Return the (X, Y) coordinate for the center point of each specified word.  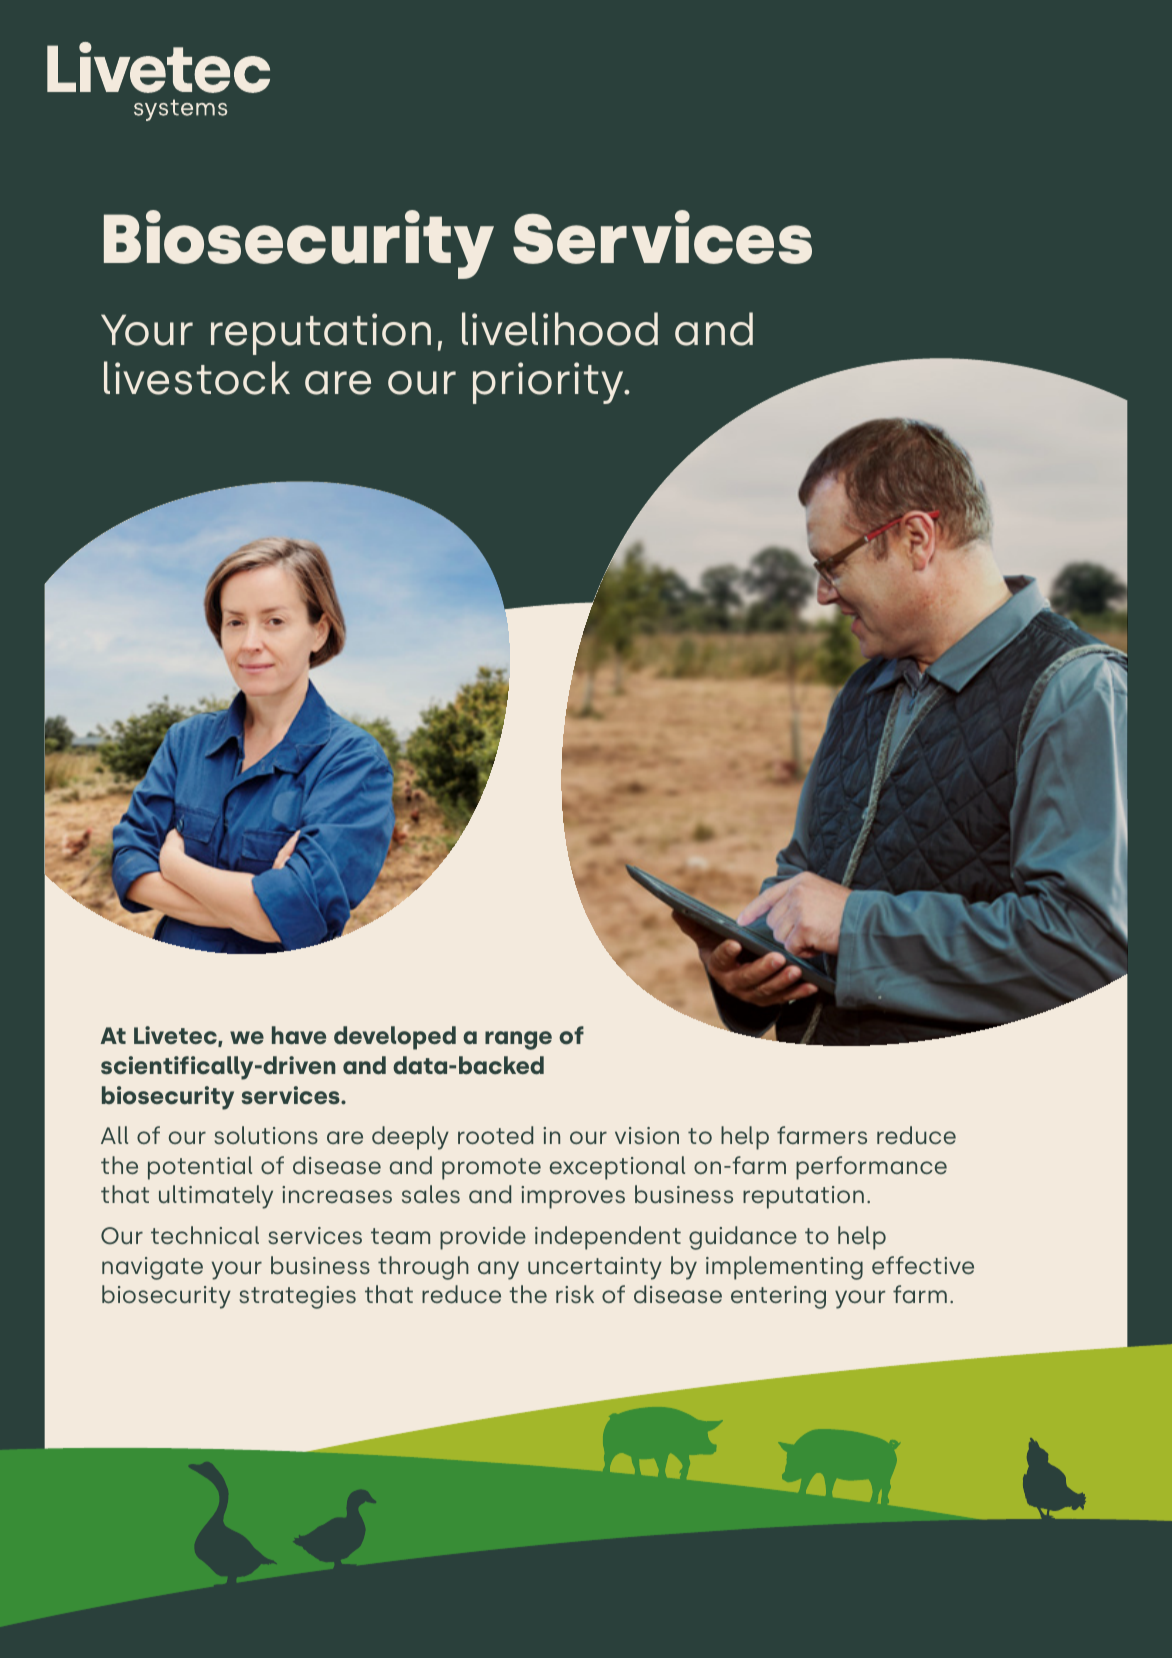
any (498, 1270)
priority (549, 383)
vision (647, 1135)
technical (205, 1235)
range (518, 1040)
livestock (197, 378)
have (299, 1035)
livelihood (560, 329)
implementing (784, 1268)
